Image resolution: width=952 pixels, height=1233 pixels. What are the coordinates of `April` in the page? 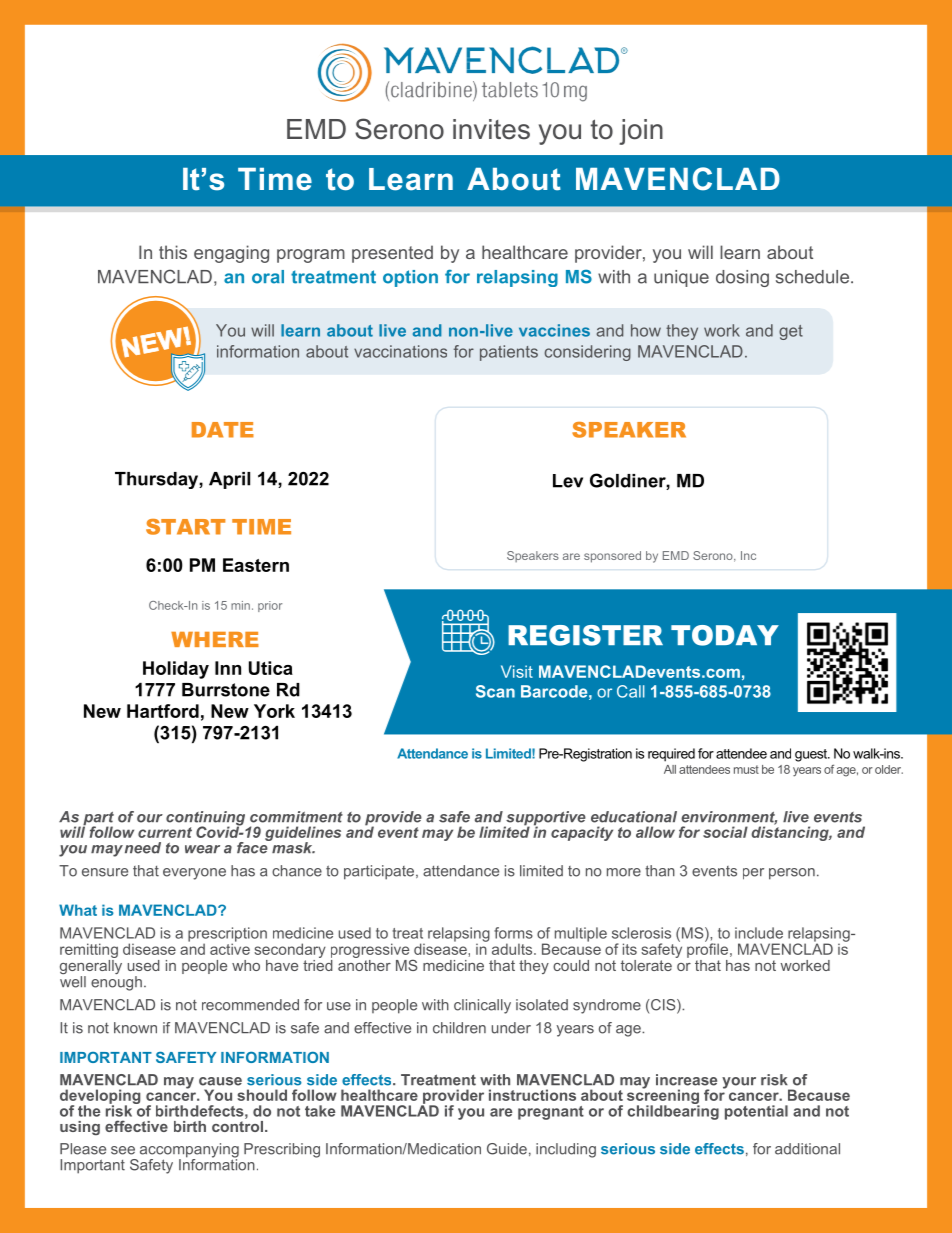 It's located at (229, 480).
